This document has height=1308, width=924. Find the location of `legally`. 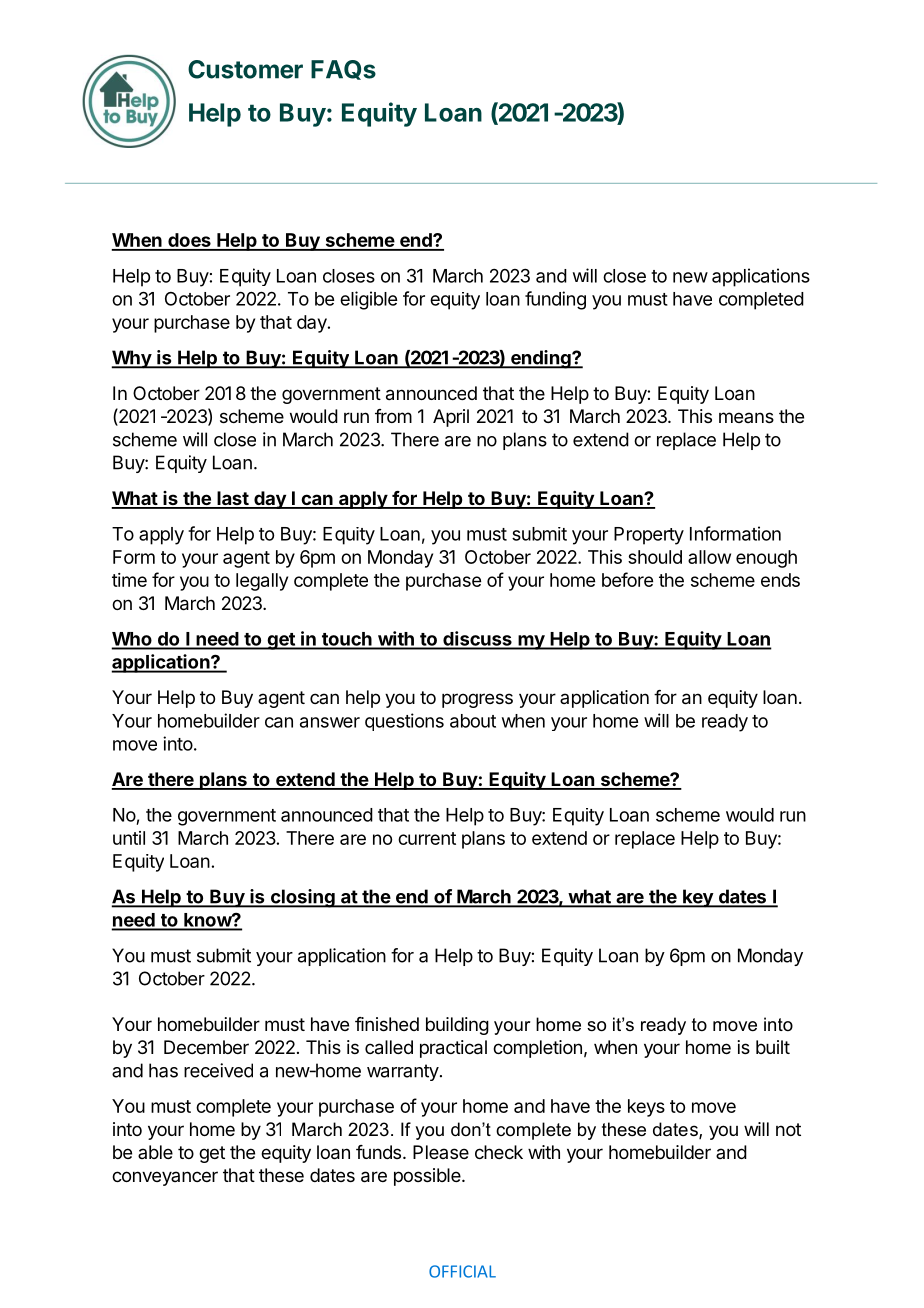

legally is located at coordinates (262, 582).
